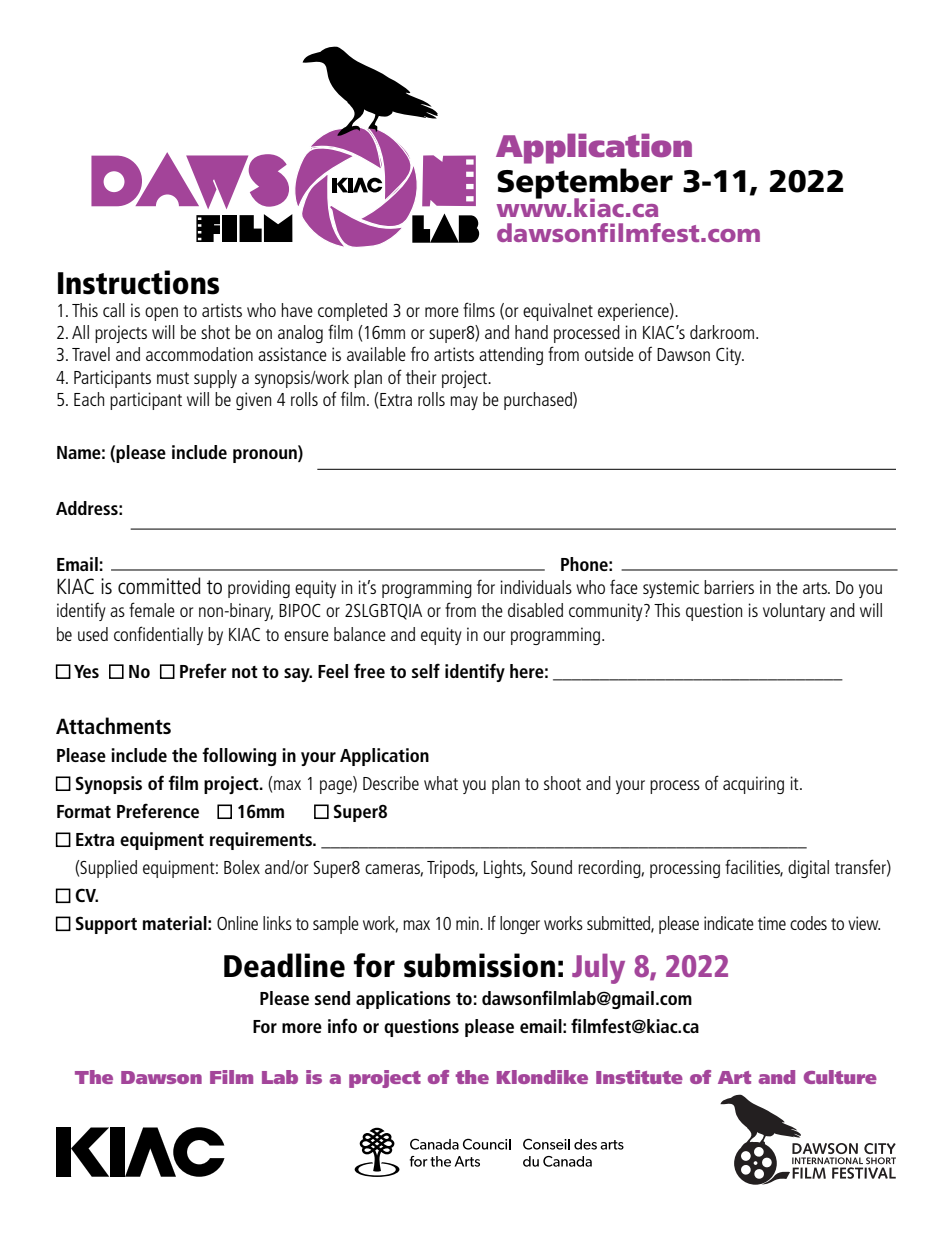  What do you see at coordinates (342, 1025) in the screenshot?
I see `info` at bounding box center [342, 1025].
